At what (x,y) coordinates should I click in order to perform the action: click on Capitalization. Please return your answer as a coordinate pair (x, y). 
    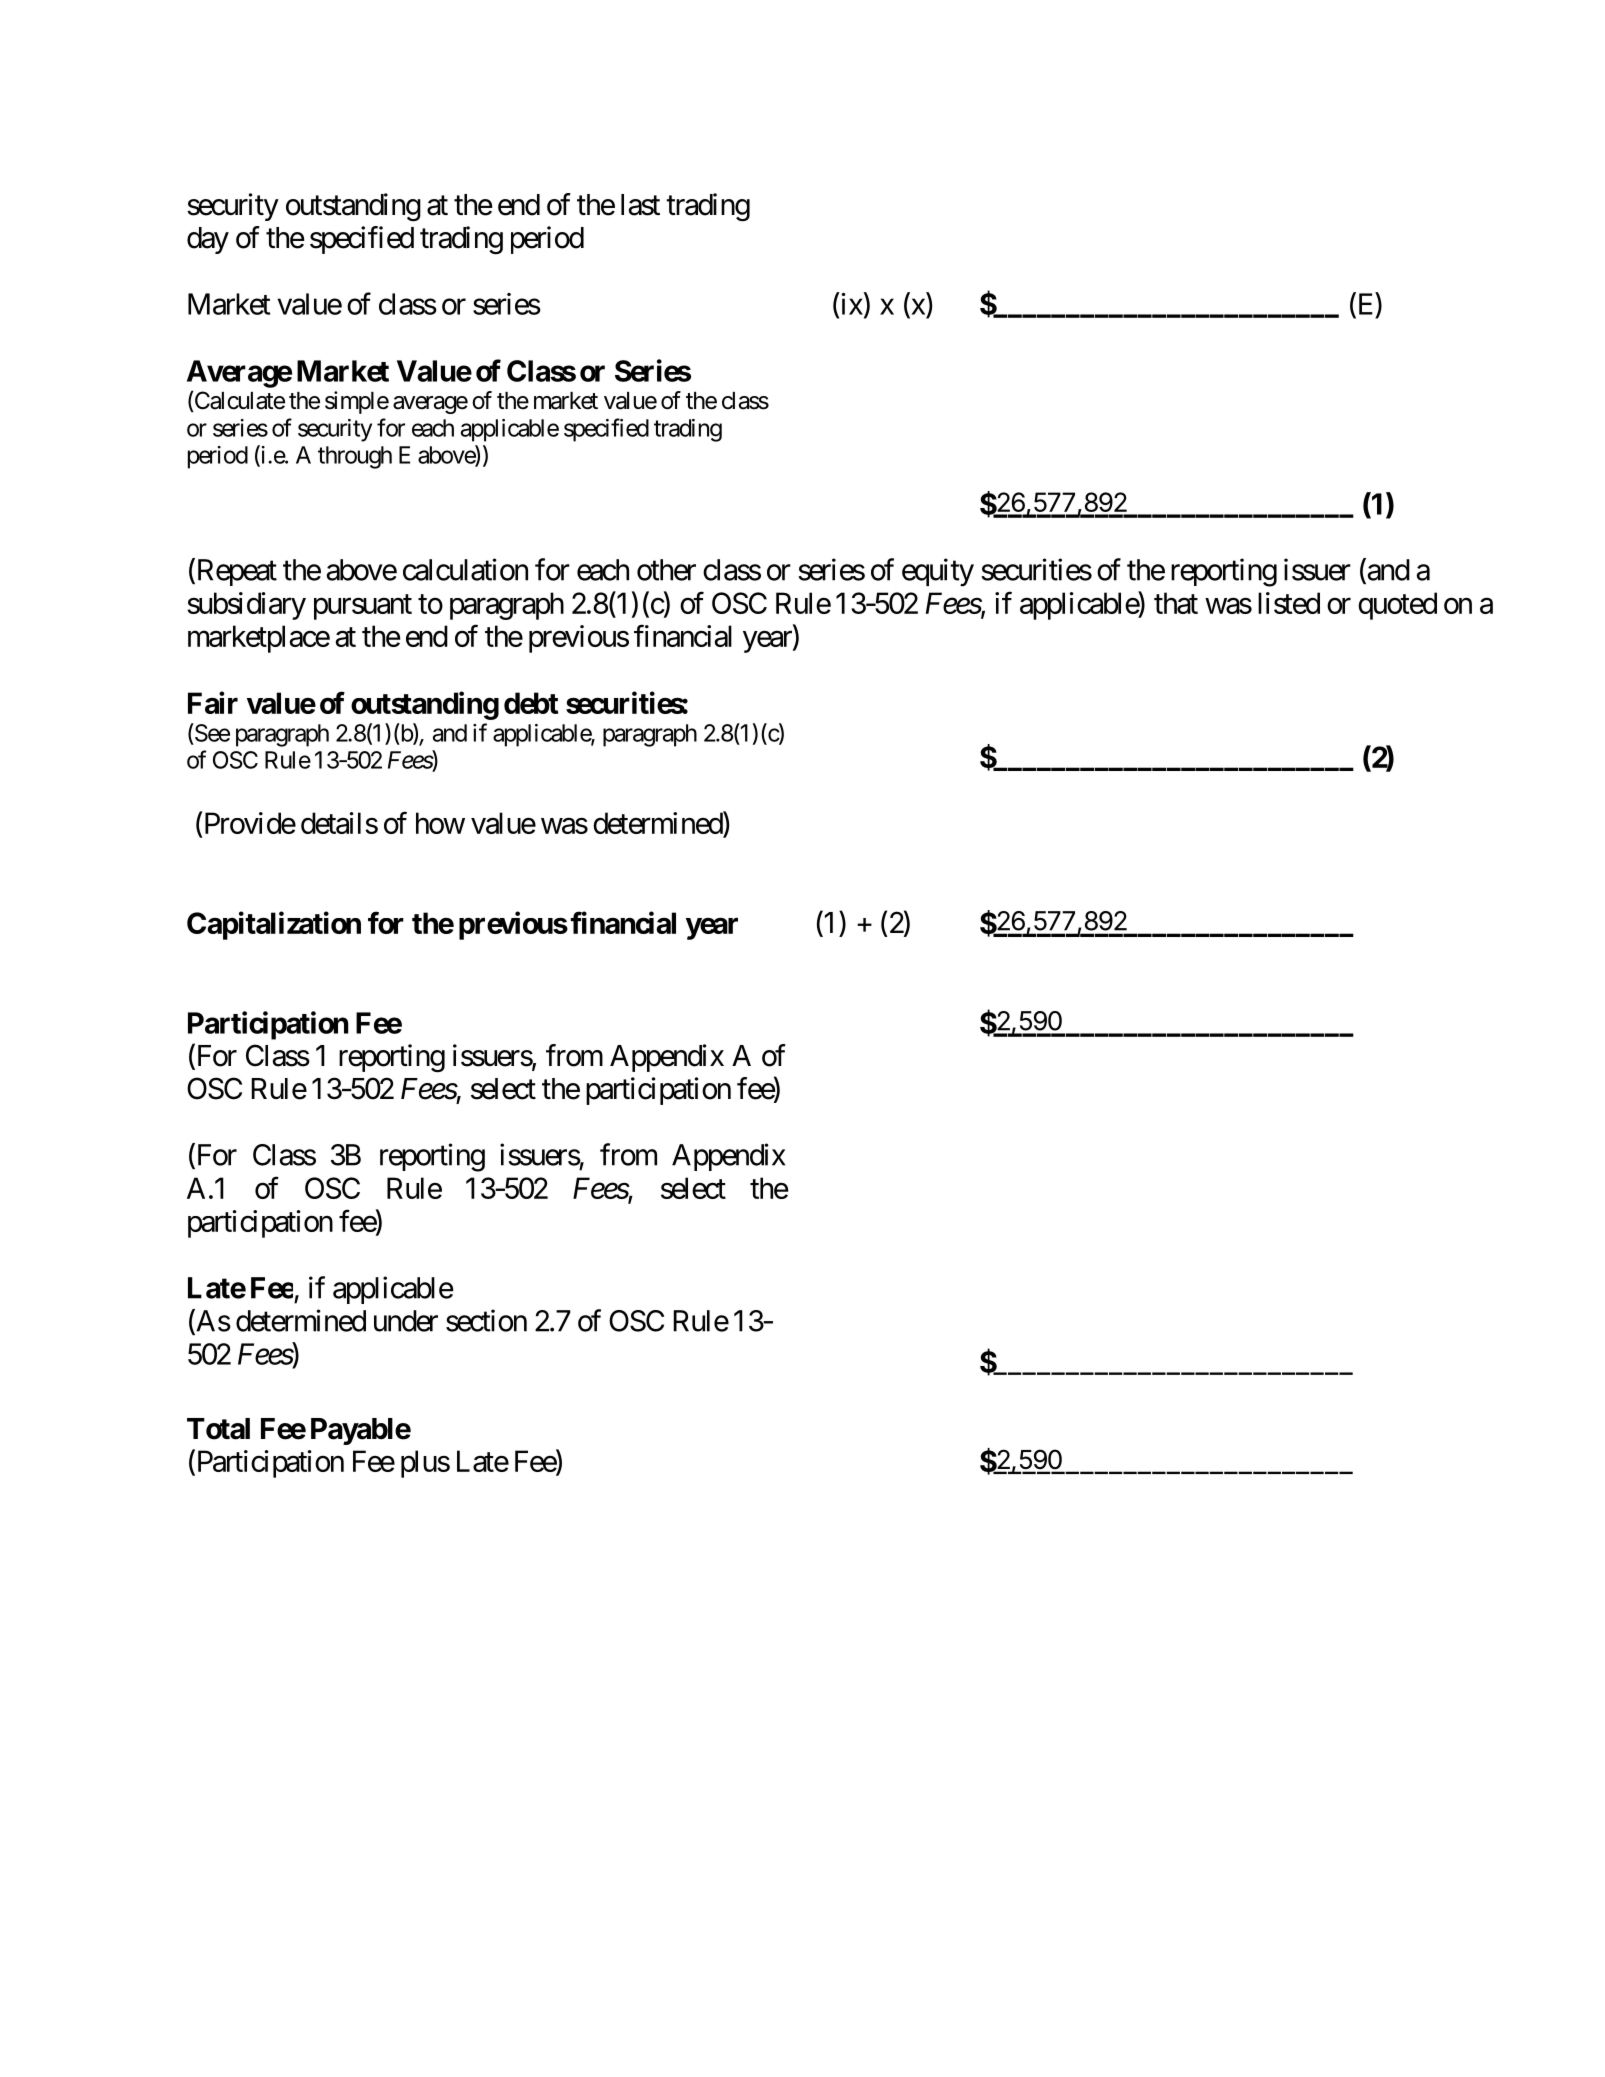
    Looking at the image, I should click on (274, 925).
